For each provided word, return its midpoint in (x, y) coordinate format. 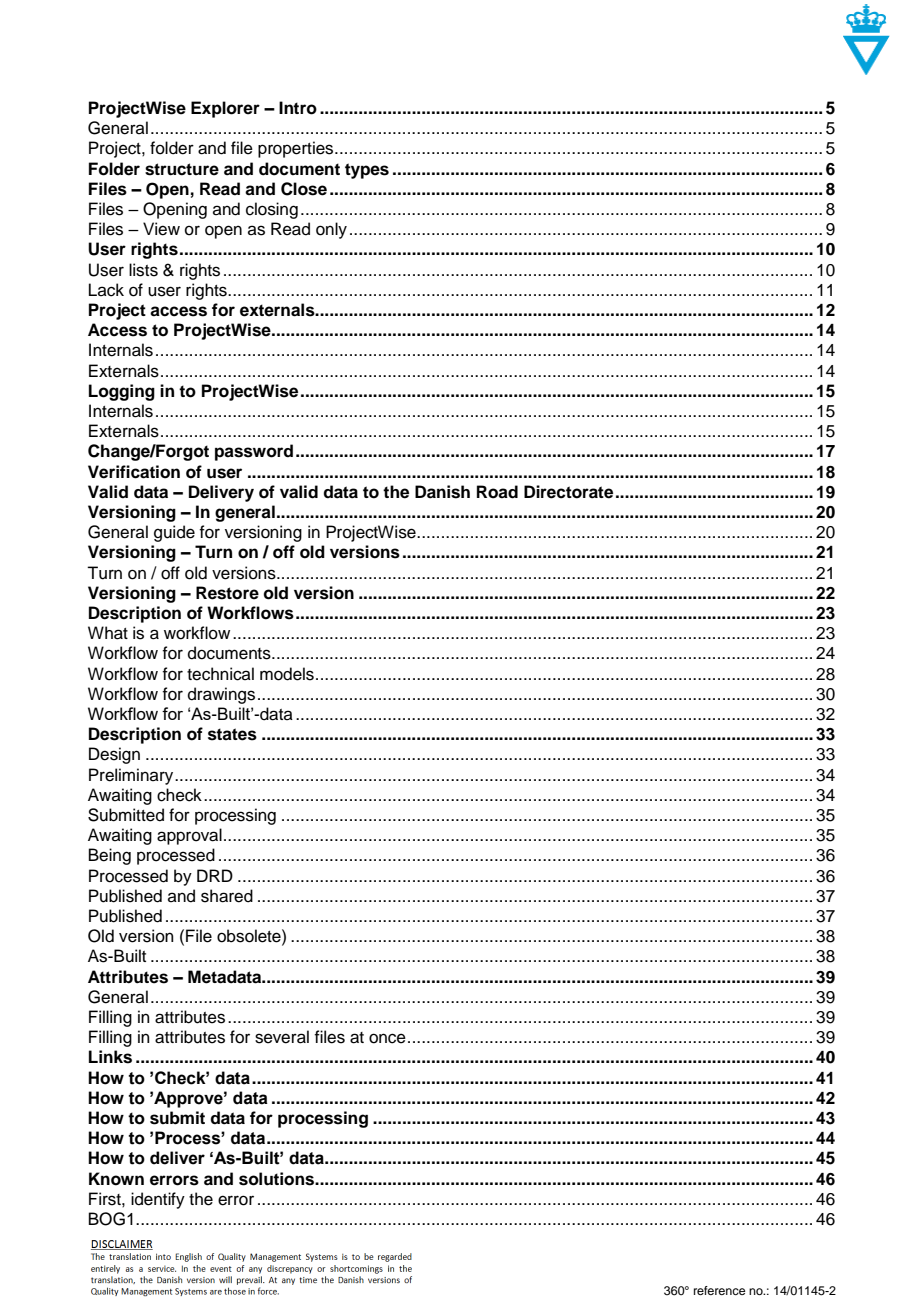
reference (719, 1290)
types (367, 171)
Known (116, 1179)
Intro (298, 108)
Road (497, 492)
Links (110, 1057)
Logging (122, 392)
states (232, 734)
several (282, 1037)
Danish (442, 492)
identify (158, 1200)
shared (227, 896)
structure (182, 169)
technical (220, 674)
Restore (227, 593)
